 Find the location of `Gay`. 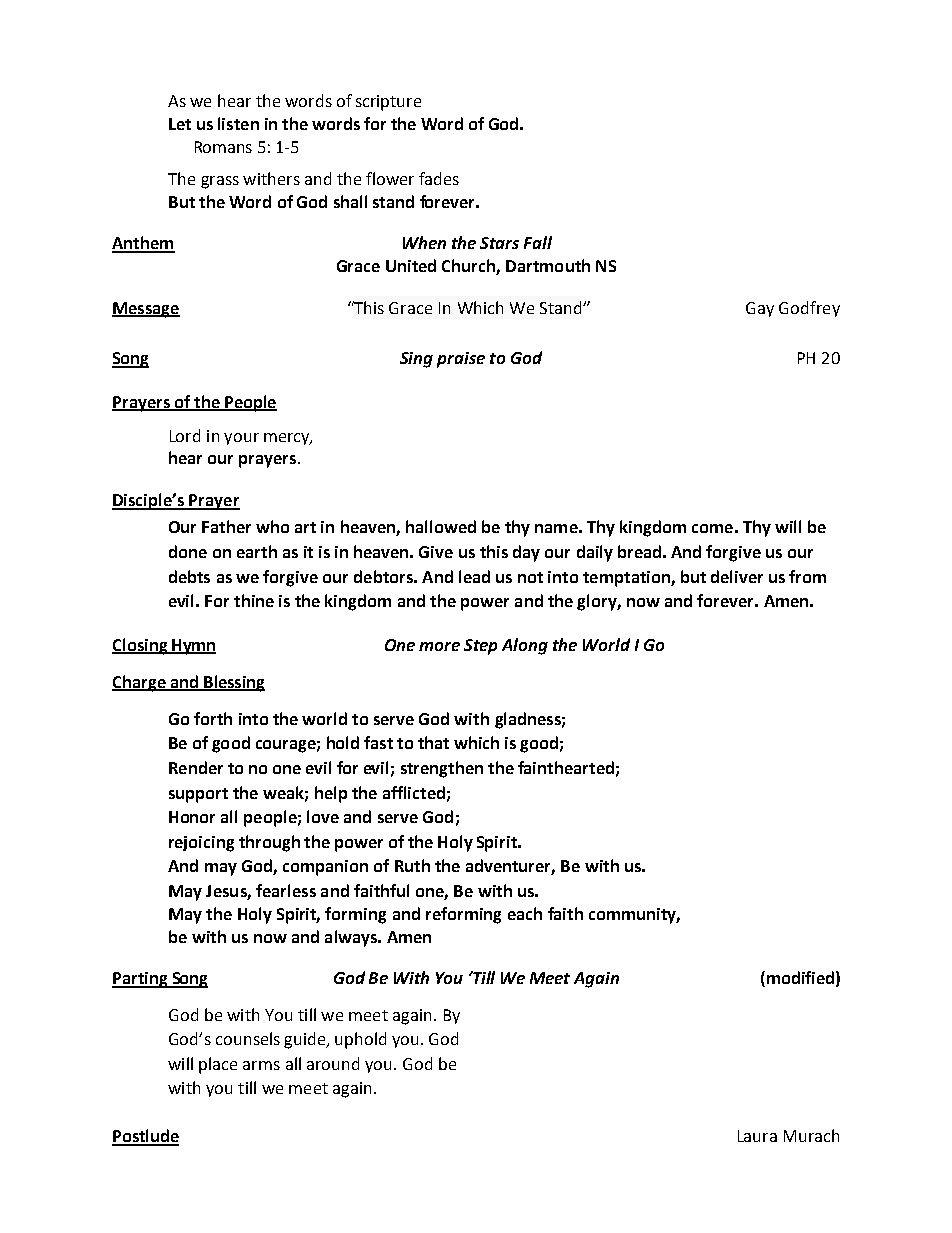

Gay is located at coordinates (760, 309).
